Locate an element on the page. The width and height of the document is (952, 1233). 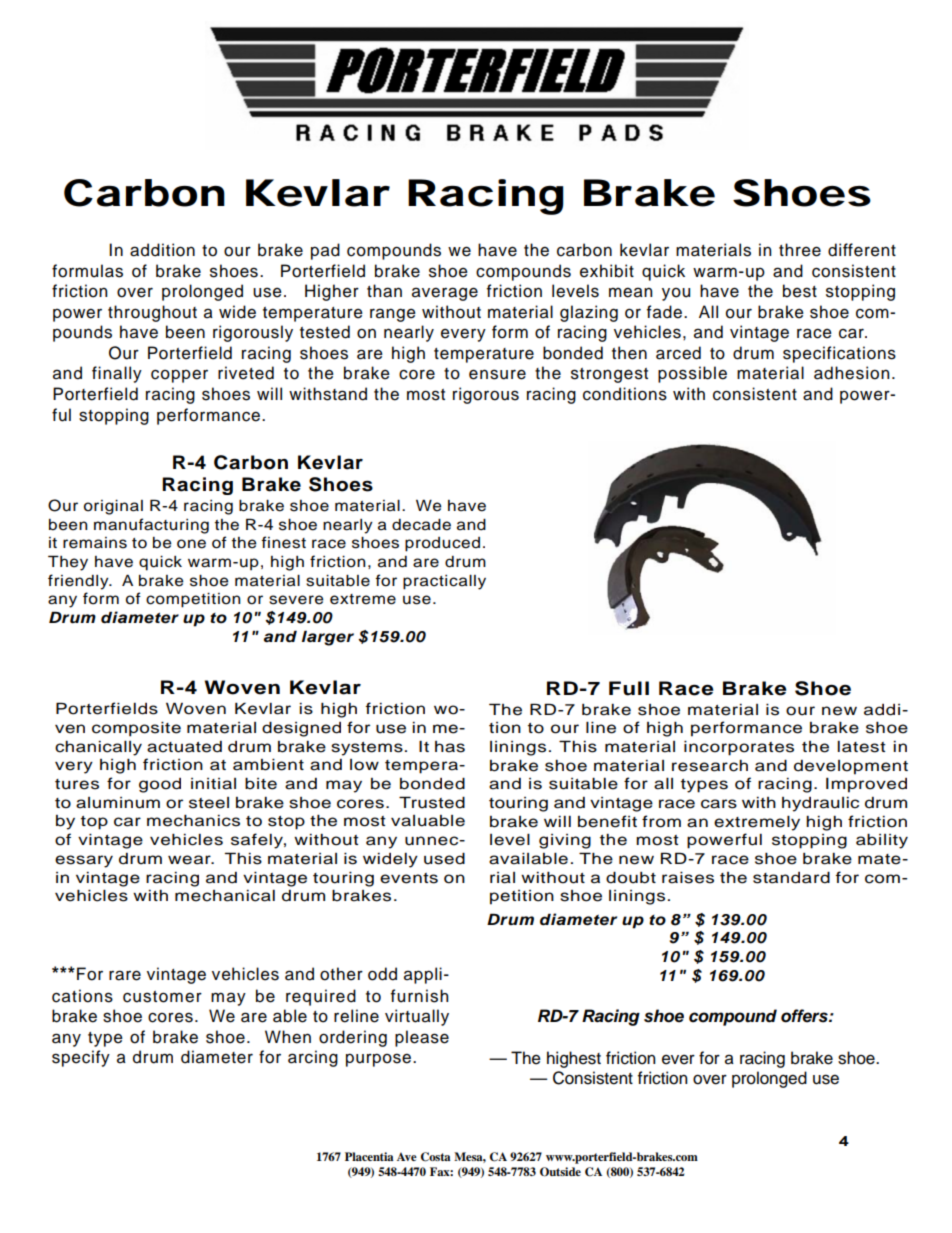
best is located at coordinates (800, 291).
